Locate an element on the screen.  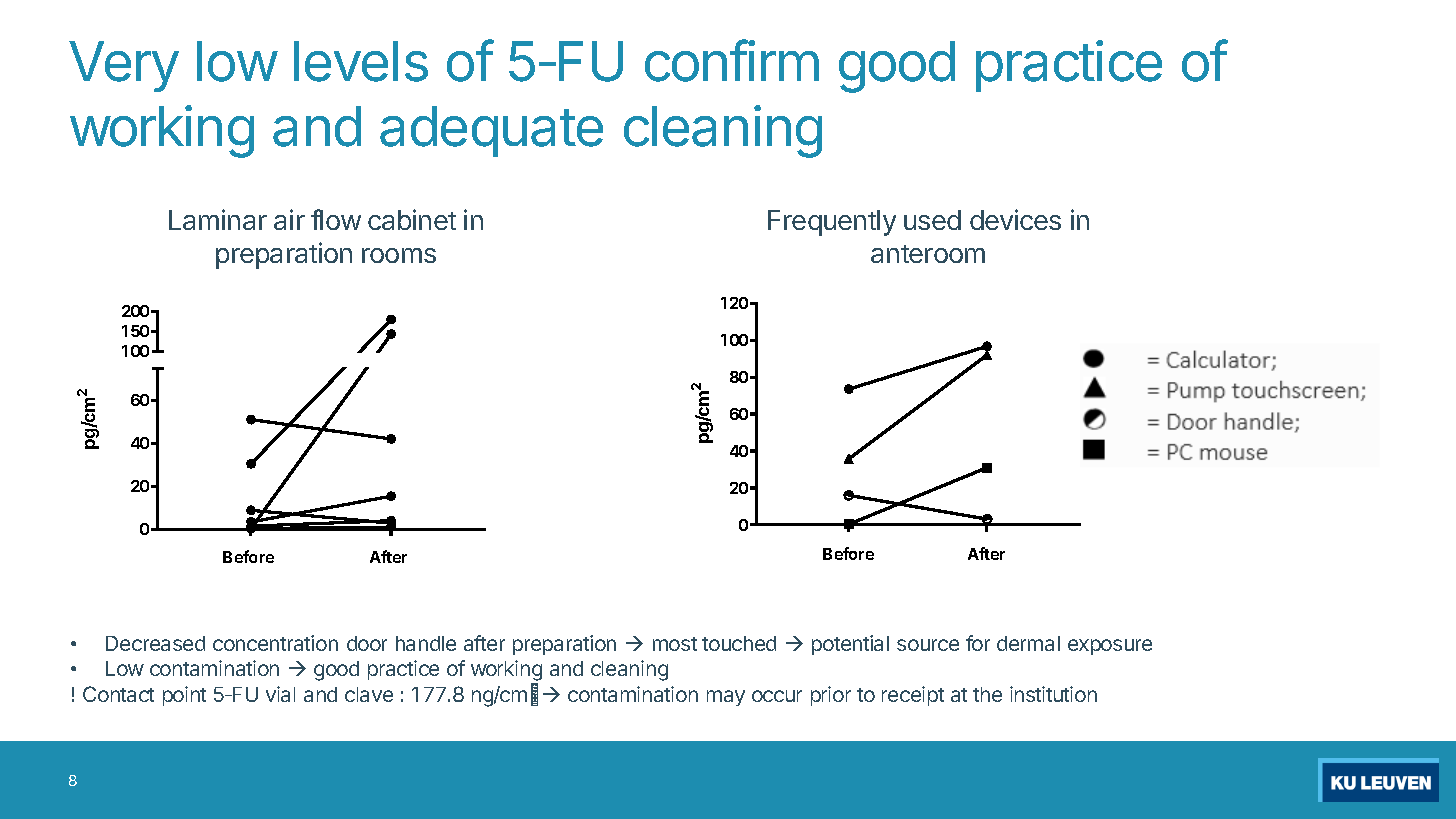
vial is located at coordinates (280, 694).
